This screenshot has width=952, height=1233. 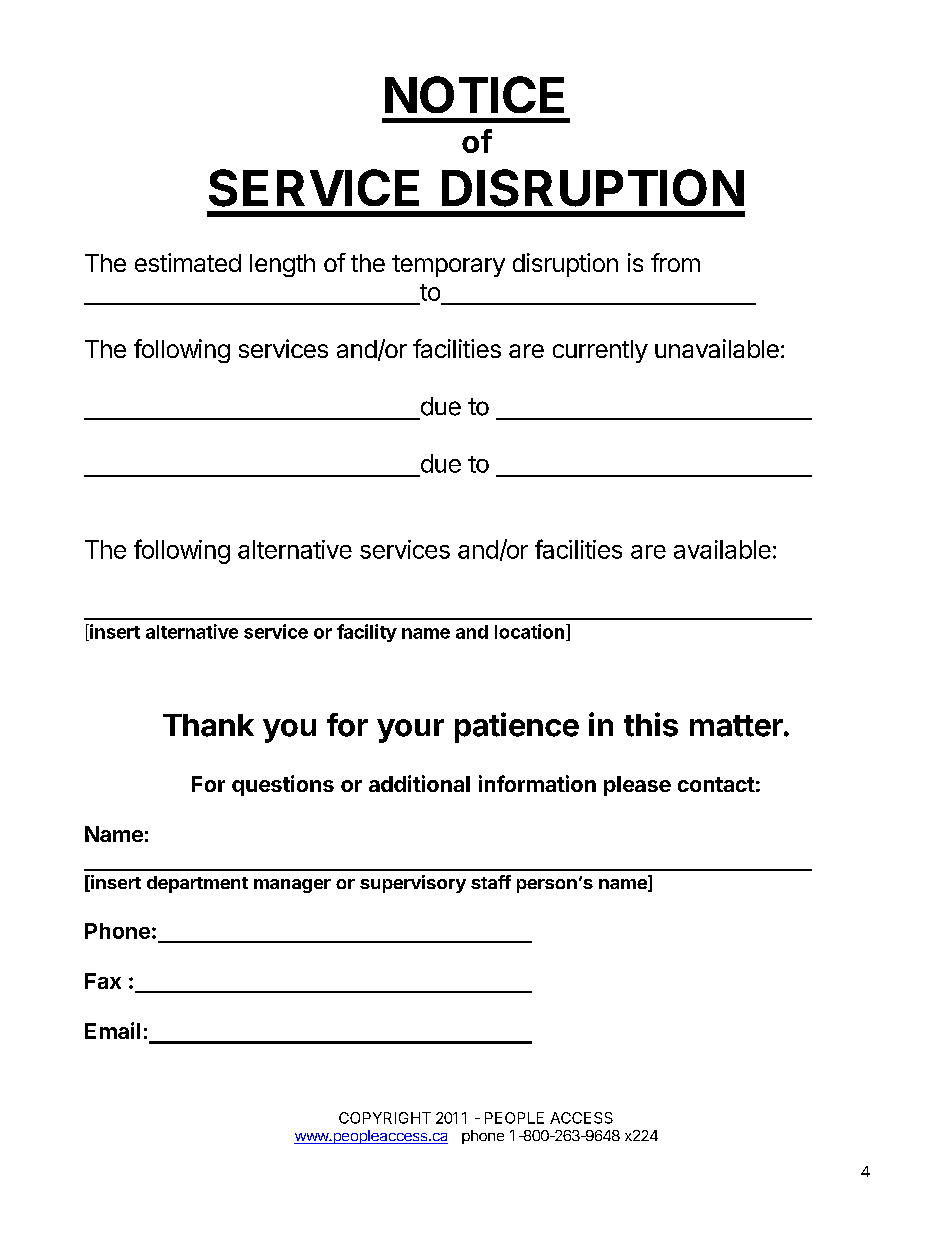 What do you see at coordinates (112, 1030) in the screenshot?
I see `Email` at bounding box center [112, 1030].
